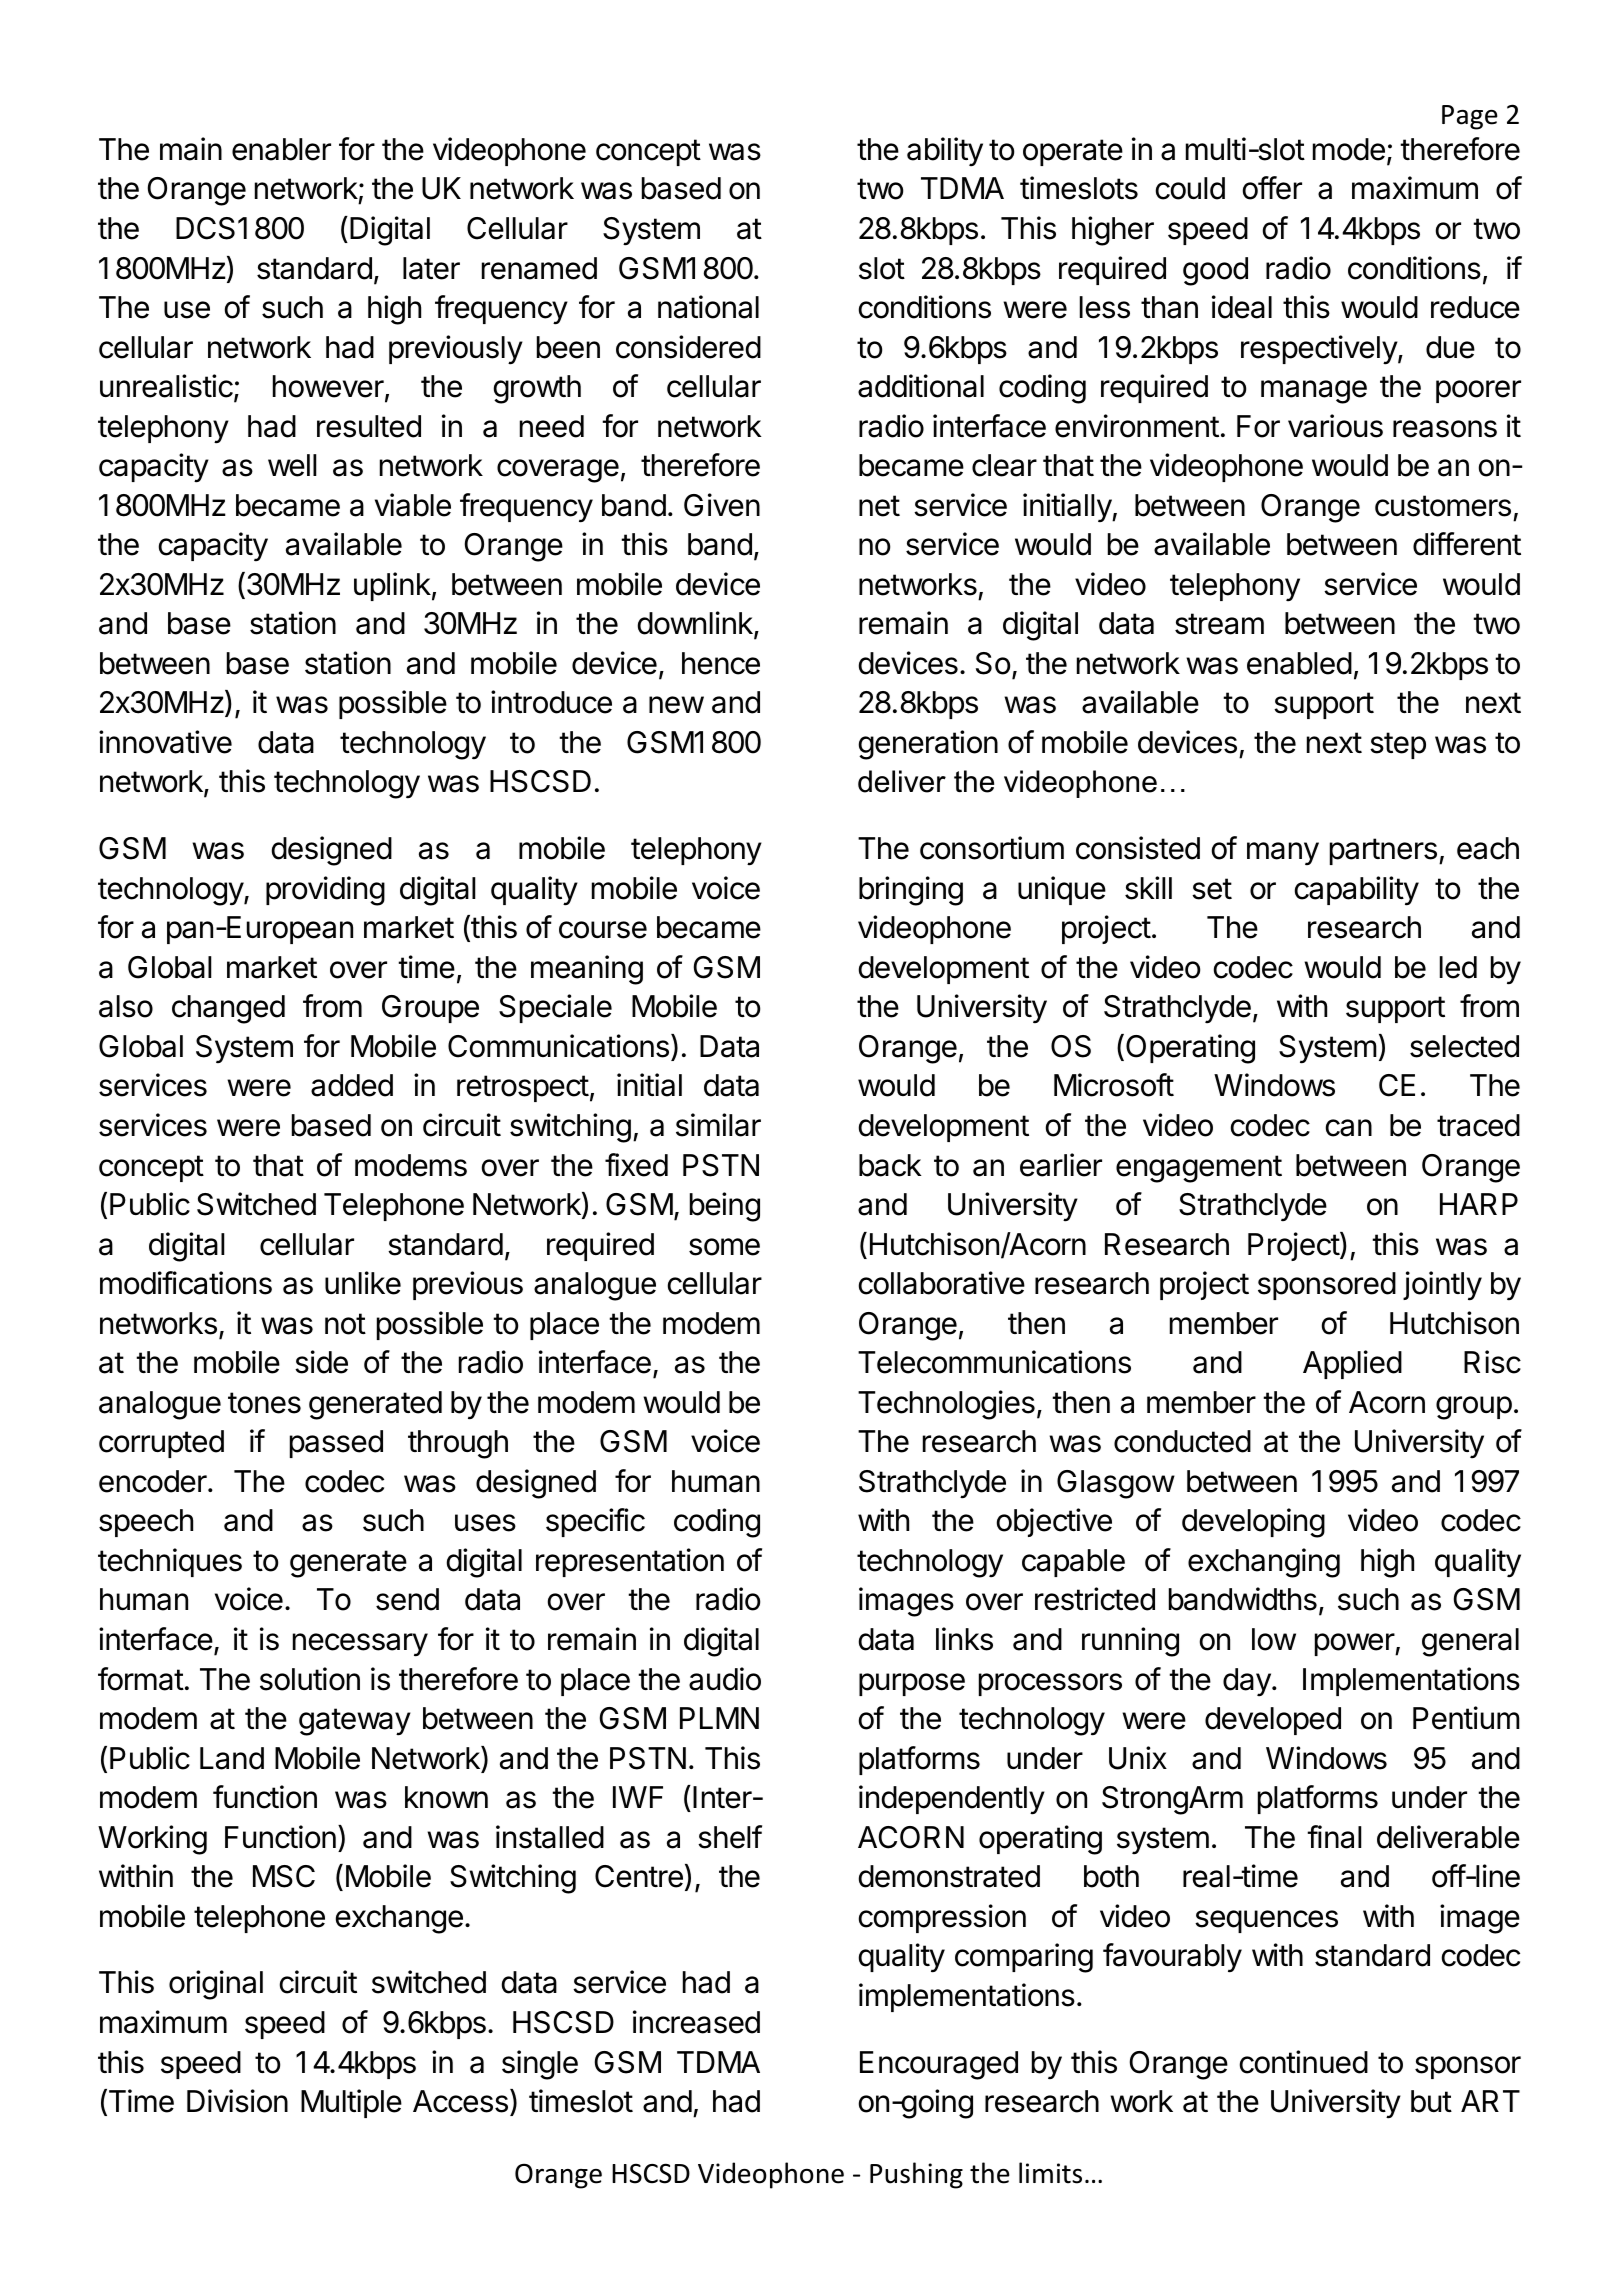  What do you see at coordinates (725, 1679) in the document?
I see `audio` at bounding box center [725, 1679].
